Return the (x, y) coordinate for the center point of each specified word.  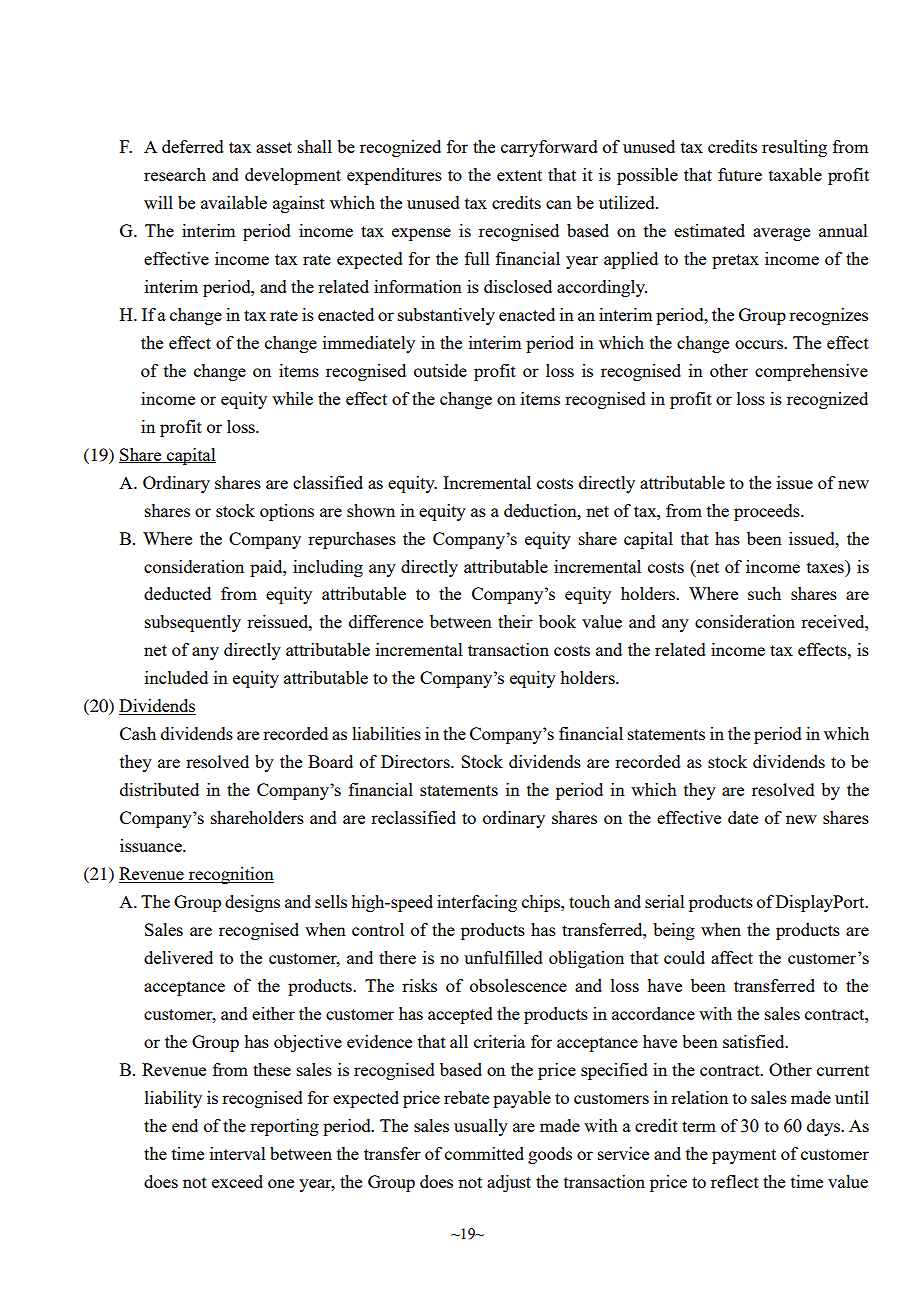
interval (238, 1153)
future (740, 174)
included (176, 677)
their (515, 621)
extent (519, 175)
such (764, 593)
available (234, 202)
